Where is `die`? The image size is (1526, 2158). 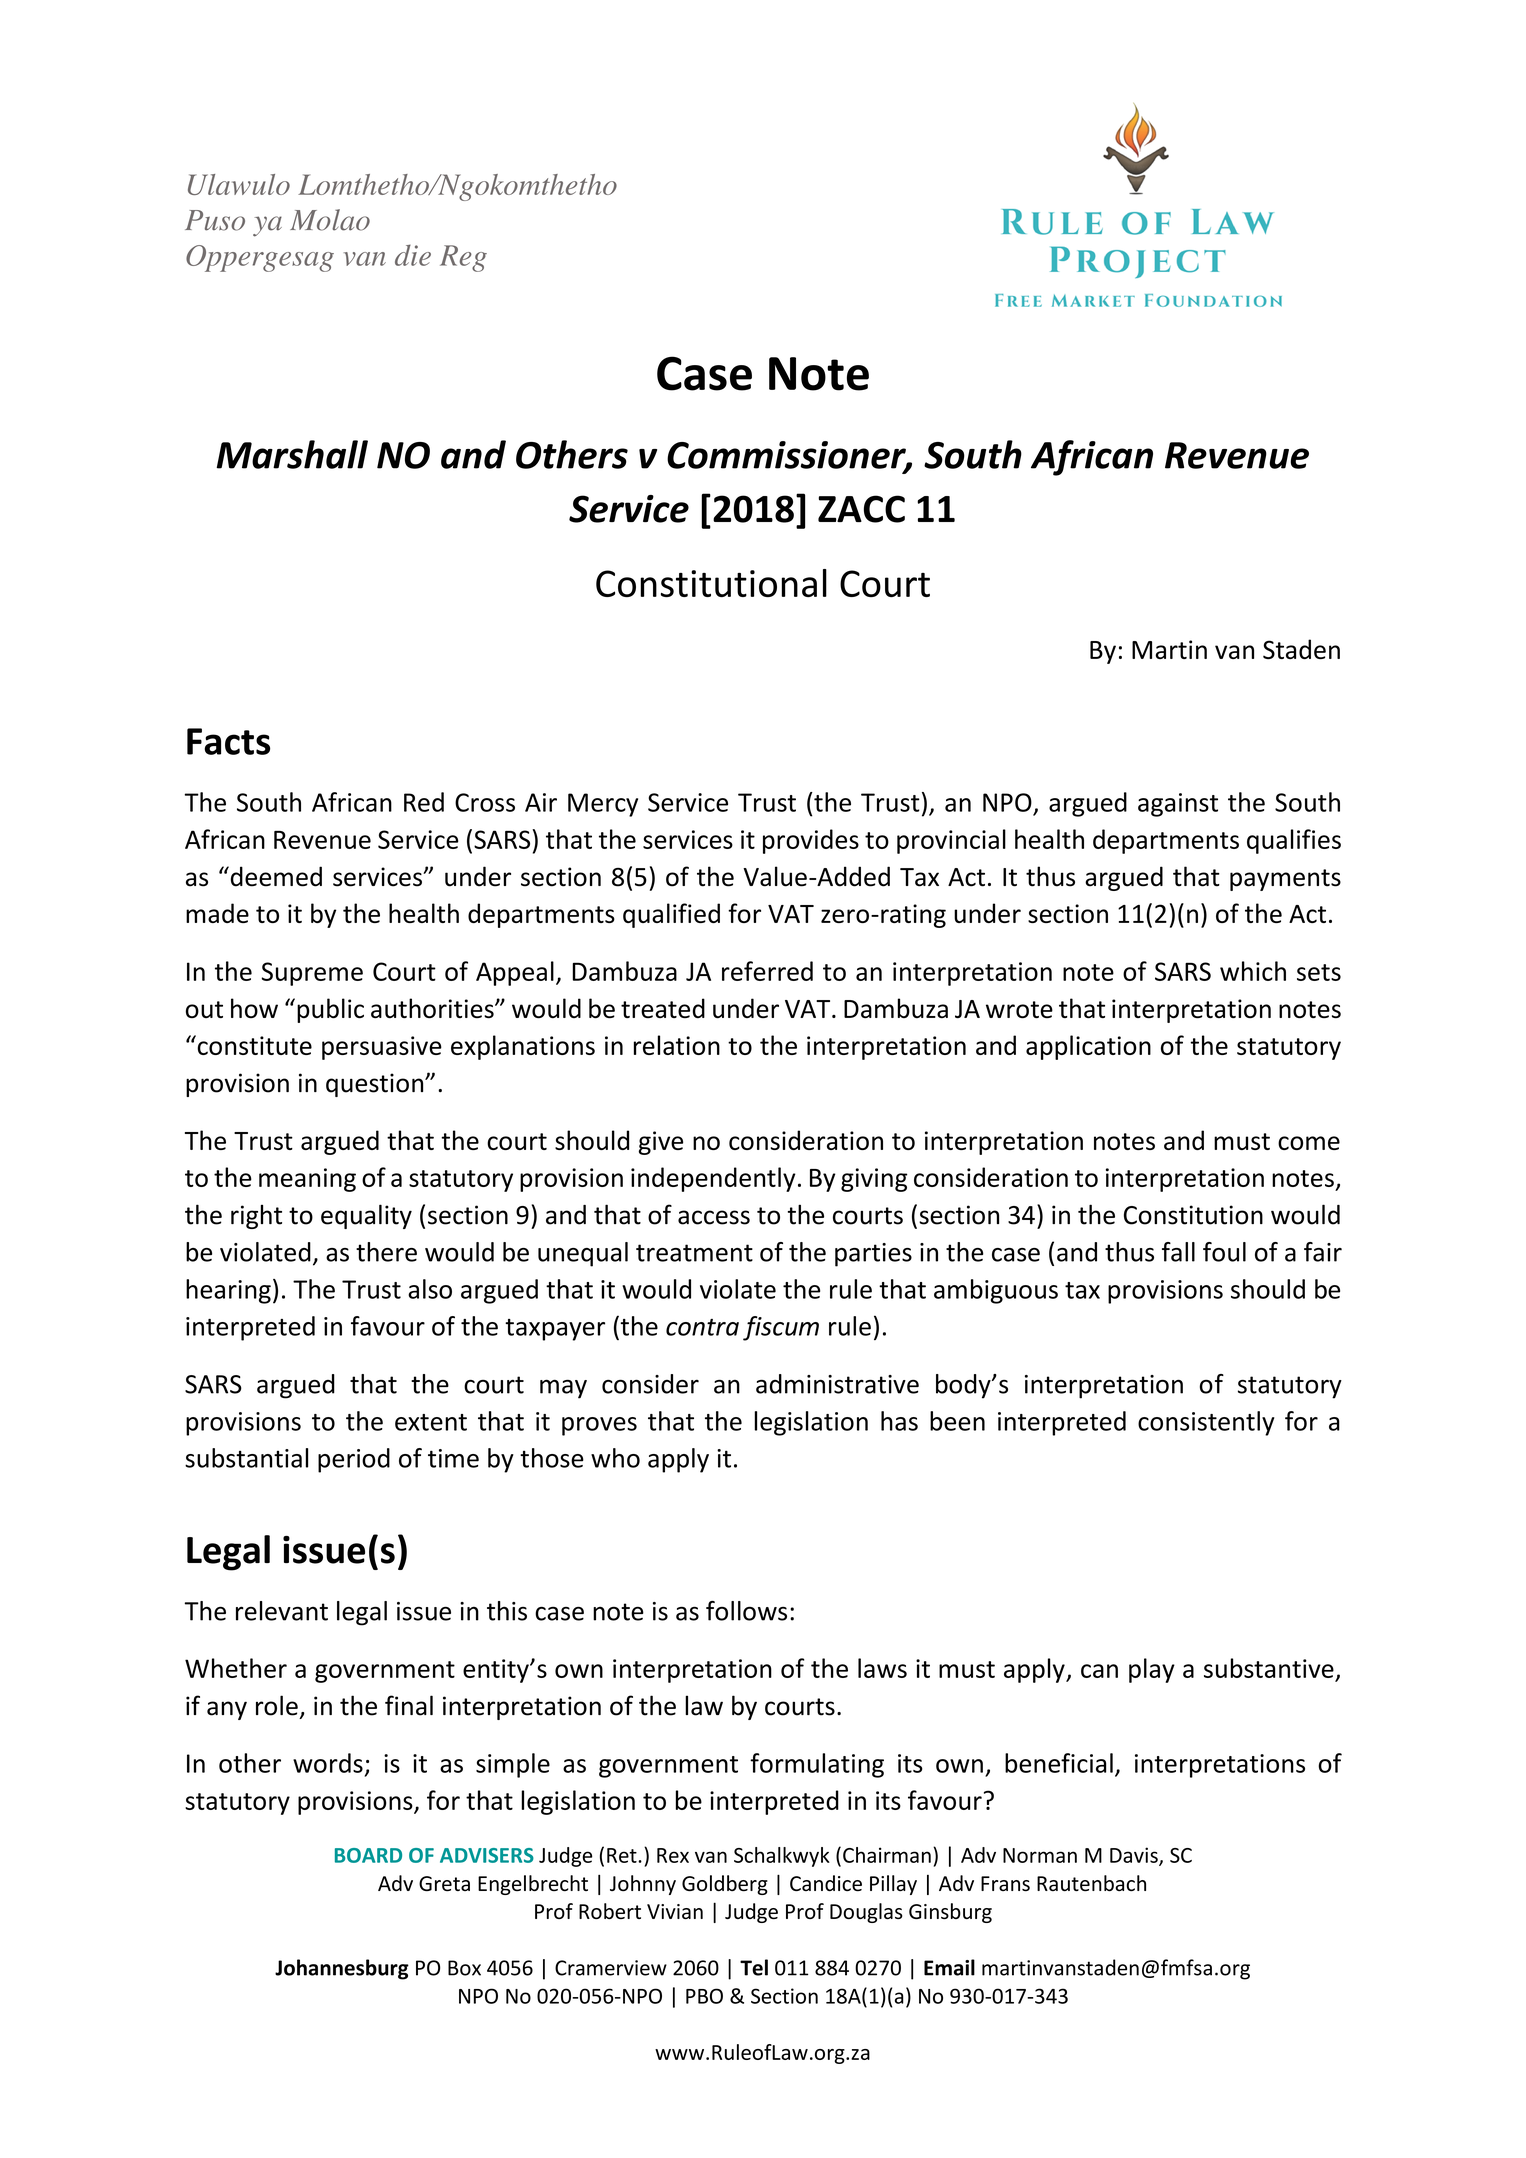 die is located at coordinates (413, 255).
